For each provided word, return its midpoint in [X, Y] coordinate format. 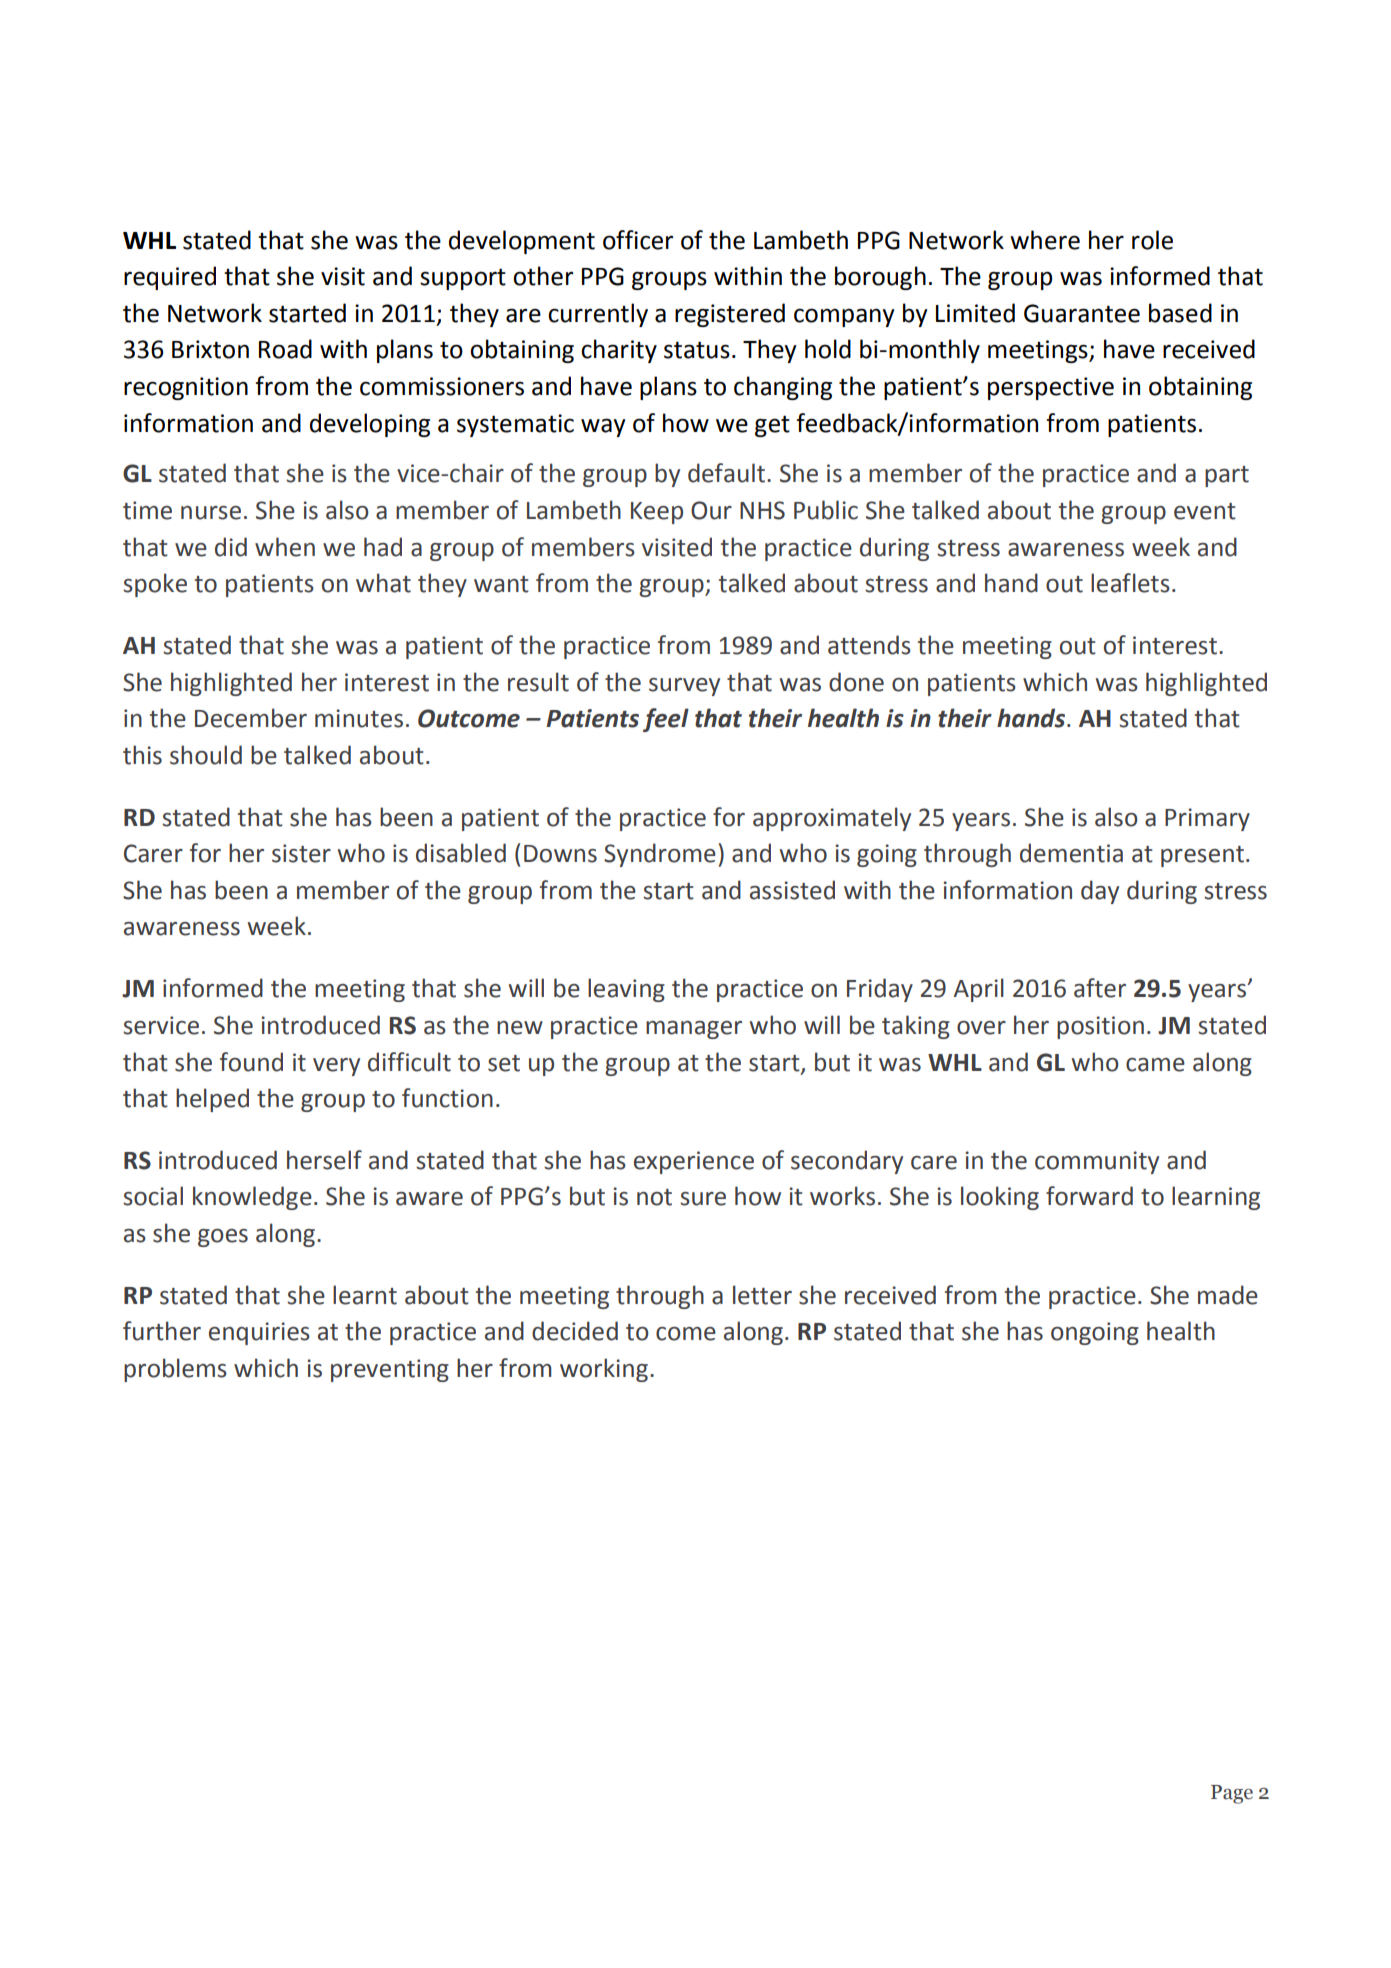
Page [1232, 1794]
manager [694, 1030]
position [1100, 1027]
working [604, 1370]
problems [175, 1370]
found [251, 1062]
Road [285, 349]
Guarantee [1082, 313]
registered [730, 315]
